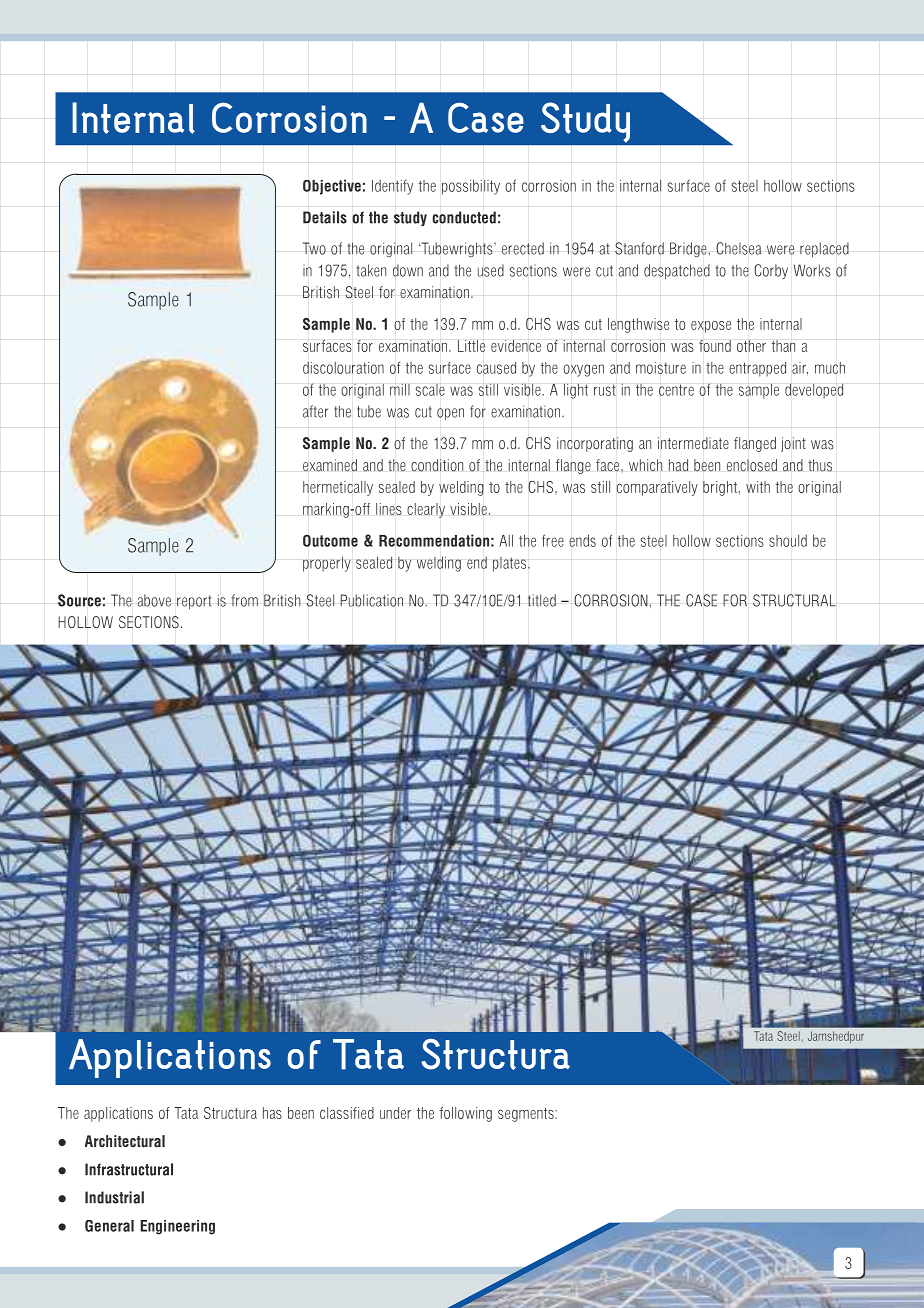 This screenshot has width=924, height=1308. I want to click on conducted, so click(464, 217).
